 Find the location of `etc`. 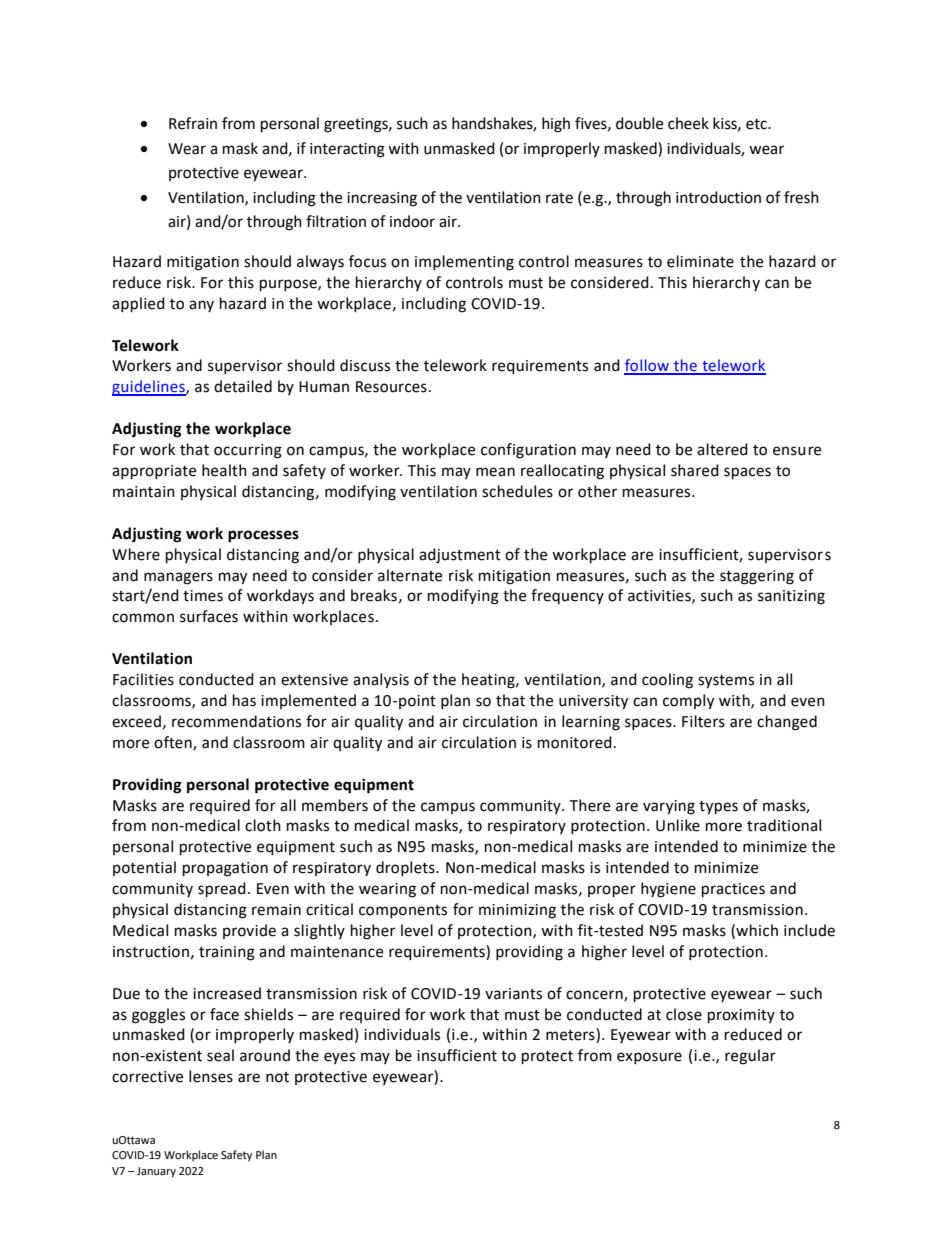

etc is located at coordinates (757, 124).
